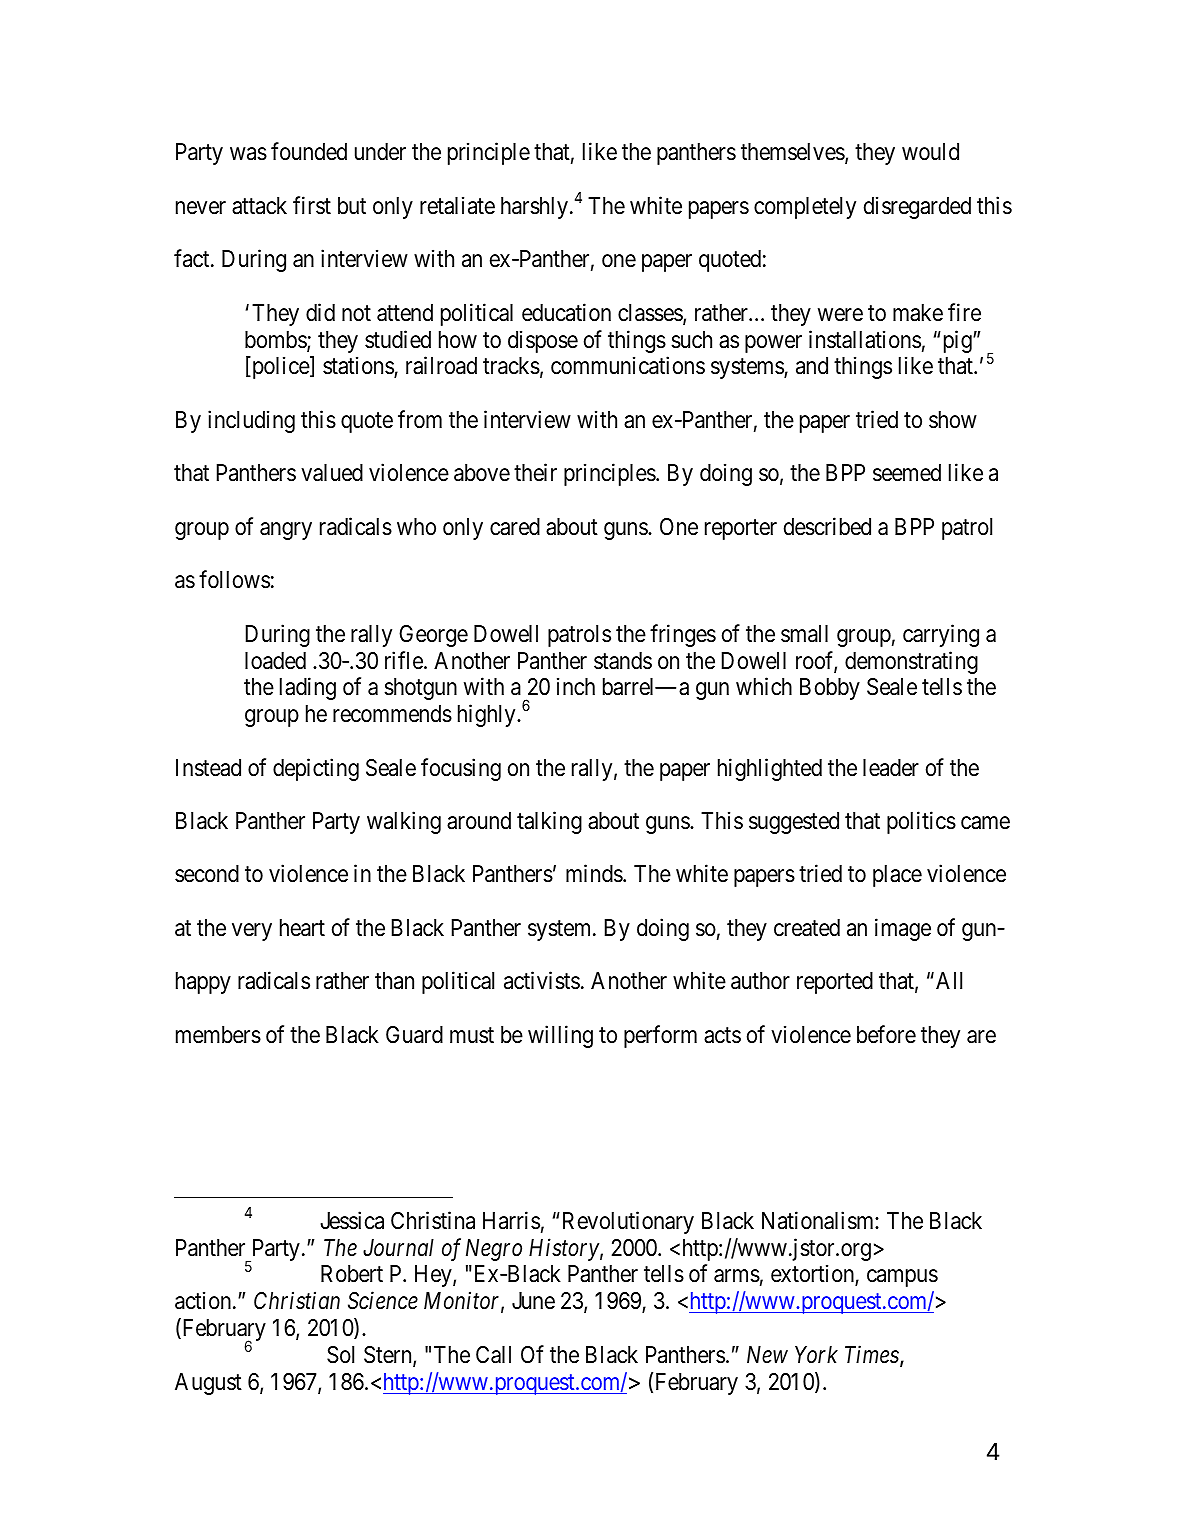  Describe the element at coordinates (533, 1301) in the screenshot. I see `June` at that location.
